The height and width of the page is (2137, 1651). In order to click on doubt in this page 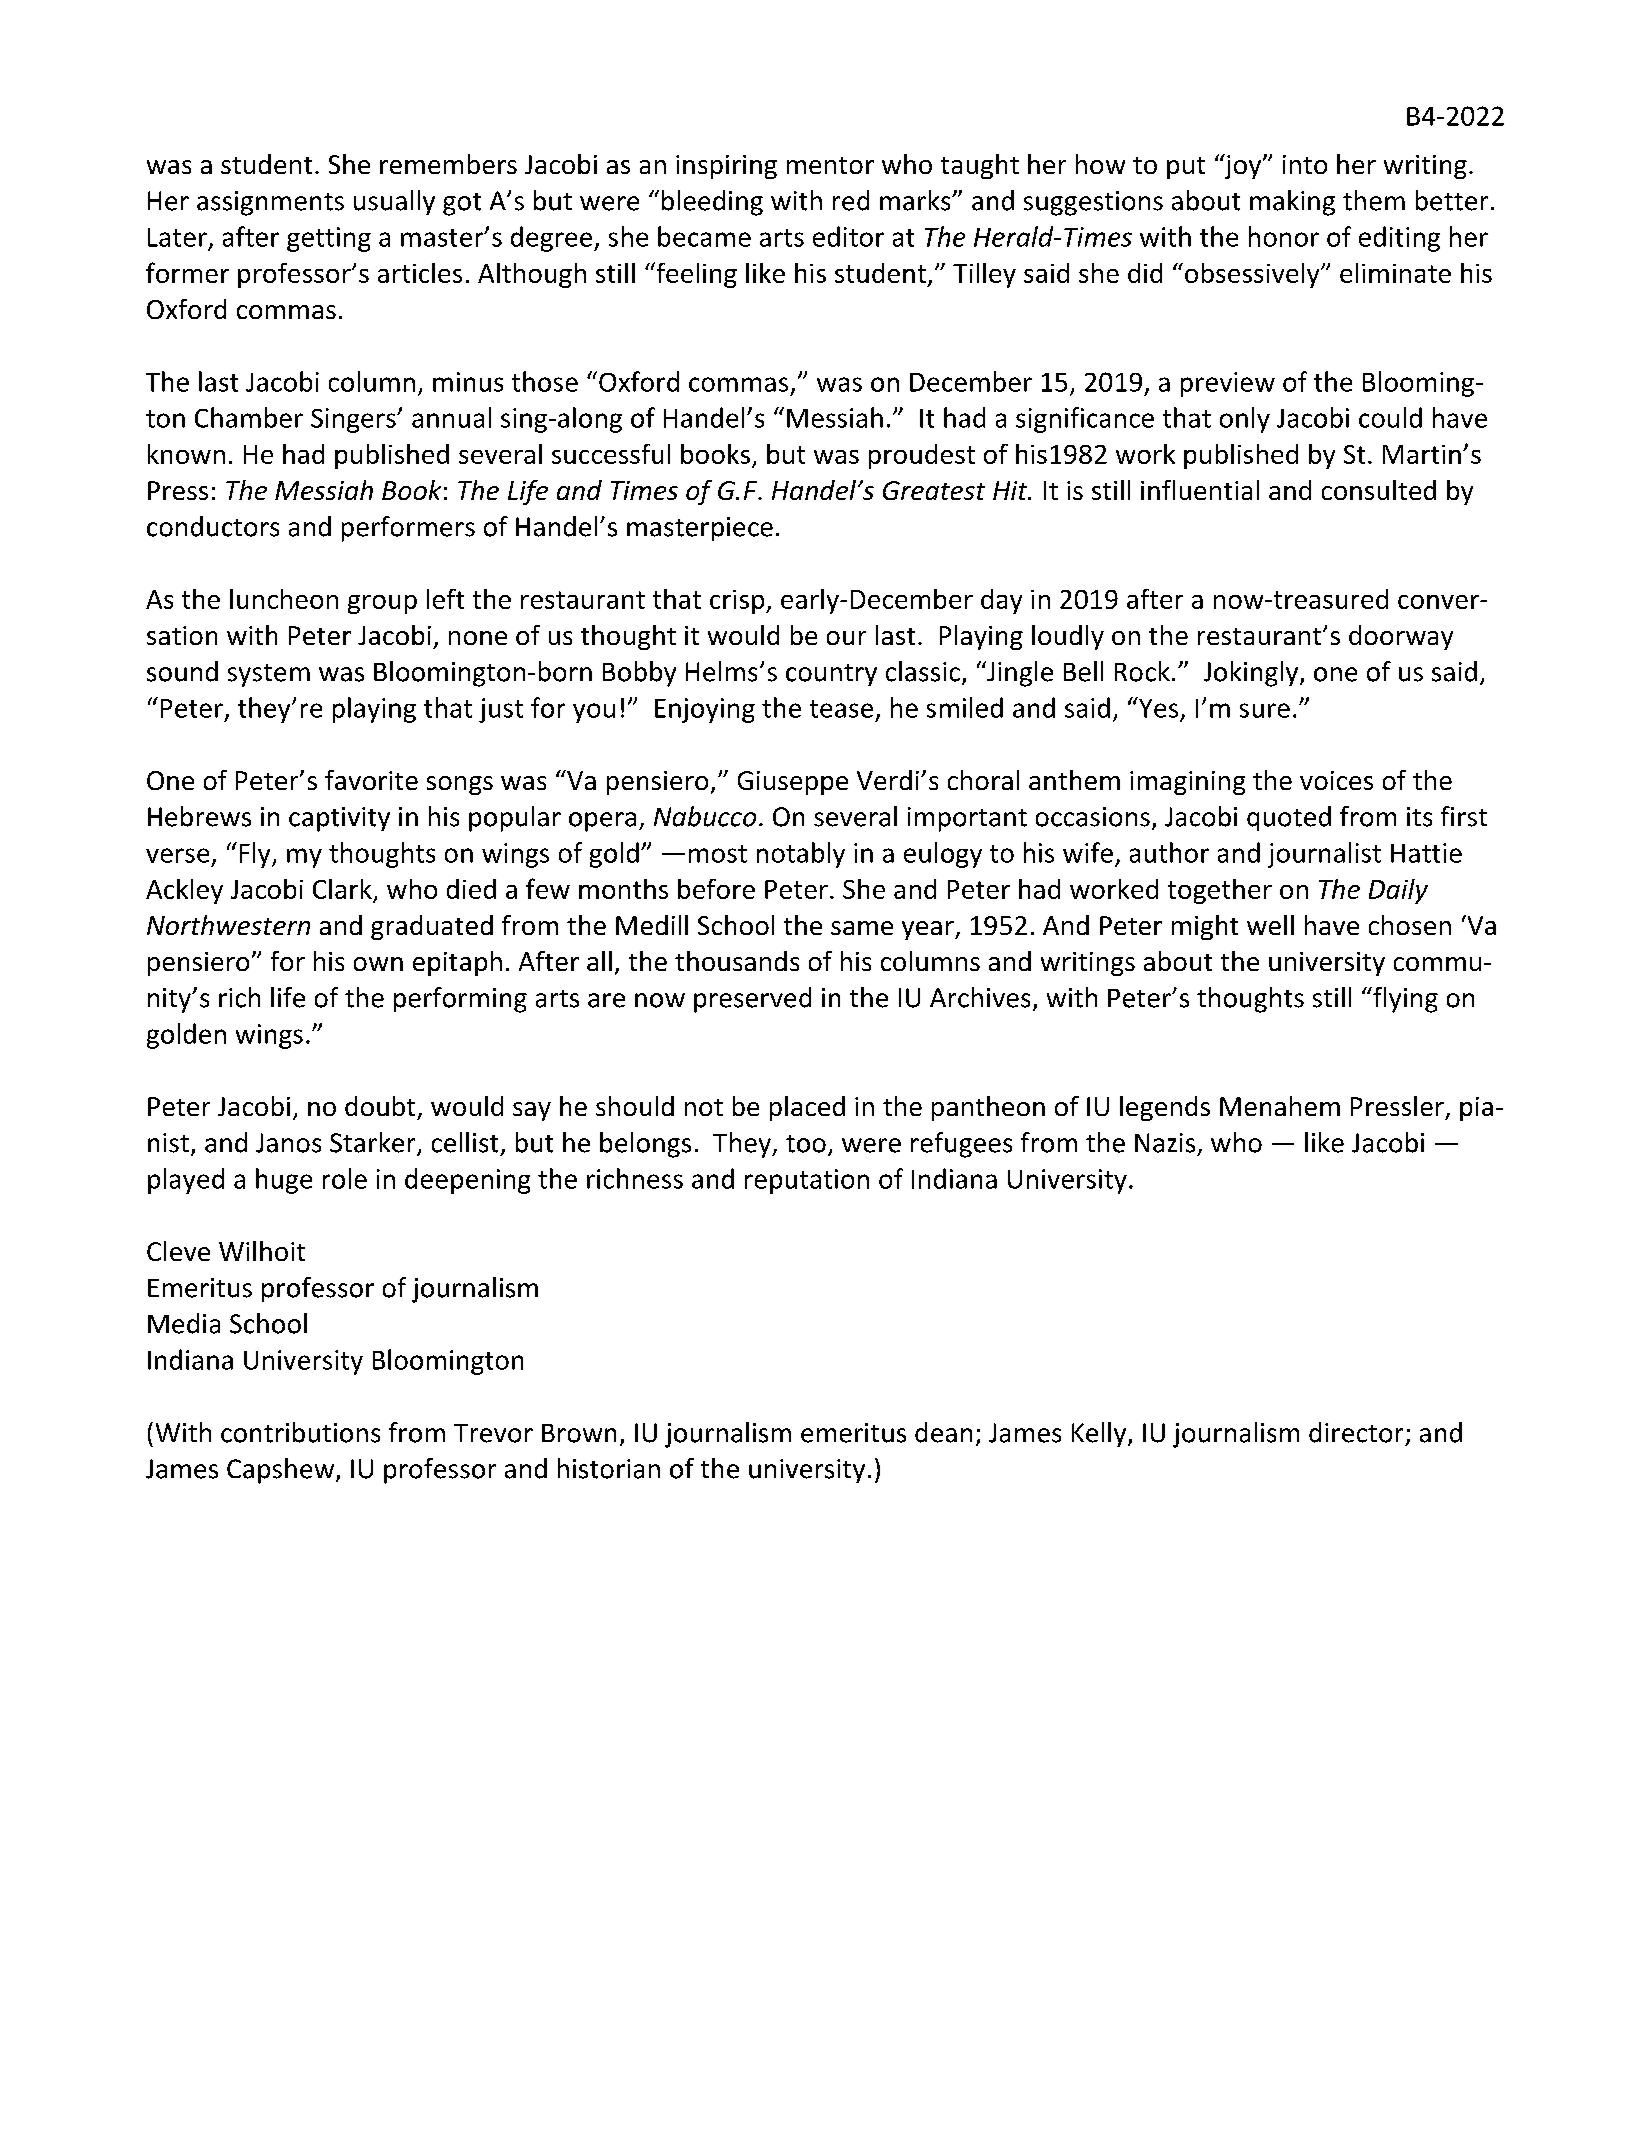, I will do `click(380, 1106)`.
